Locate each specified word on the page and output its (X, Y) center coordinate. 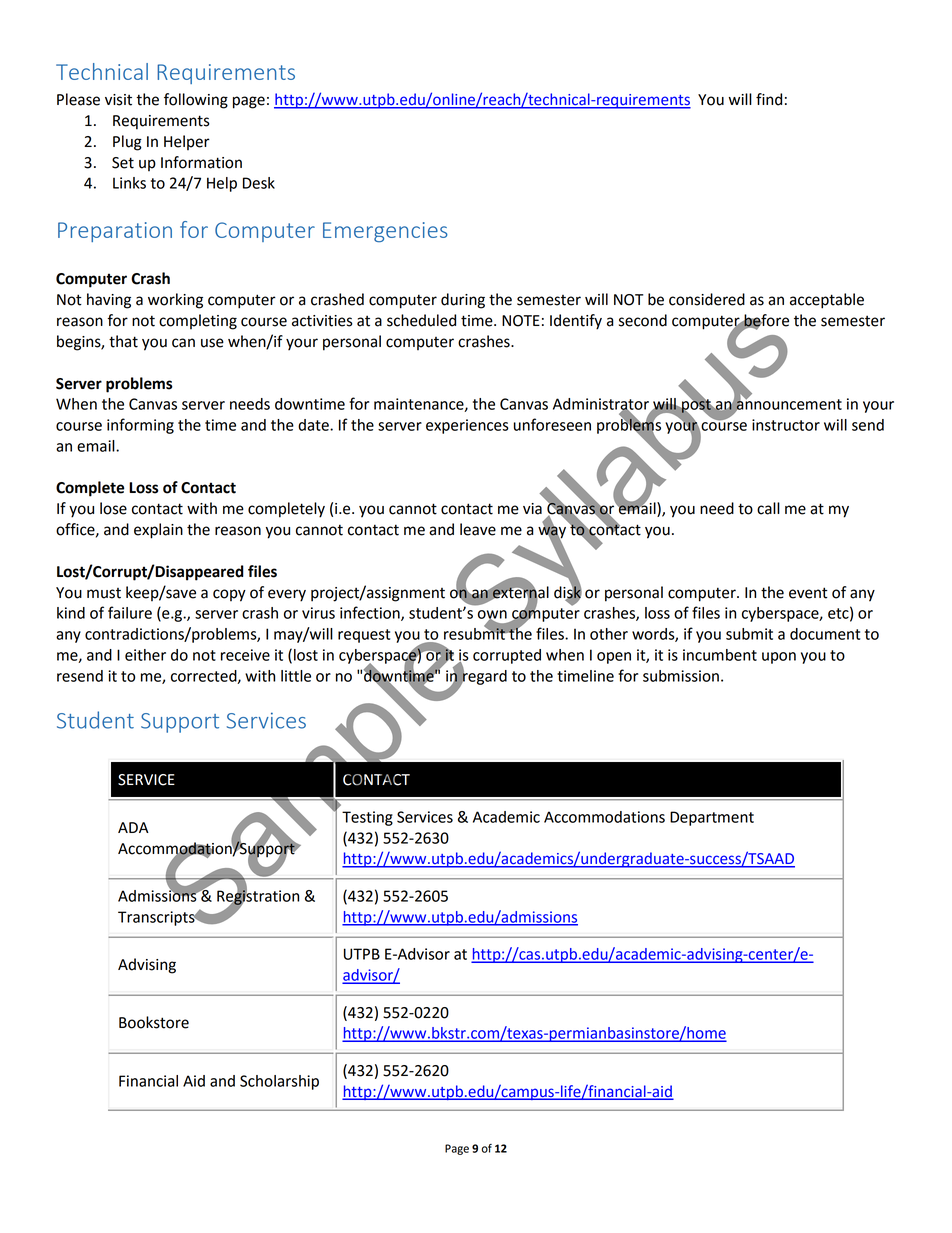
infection (371, 613)
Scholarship (279, 1082)
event (808, 593)
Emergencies (385, 232)
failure (130, 612)
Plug (127, 143)
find (769, 99)
